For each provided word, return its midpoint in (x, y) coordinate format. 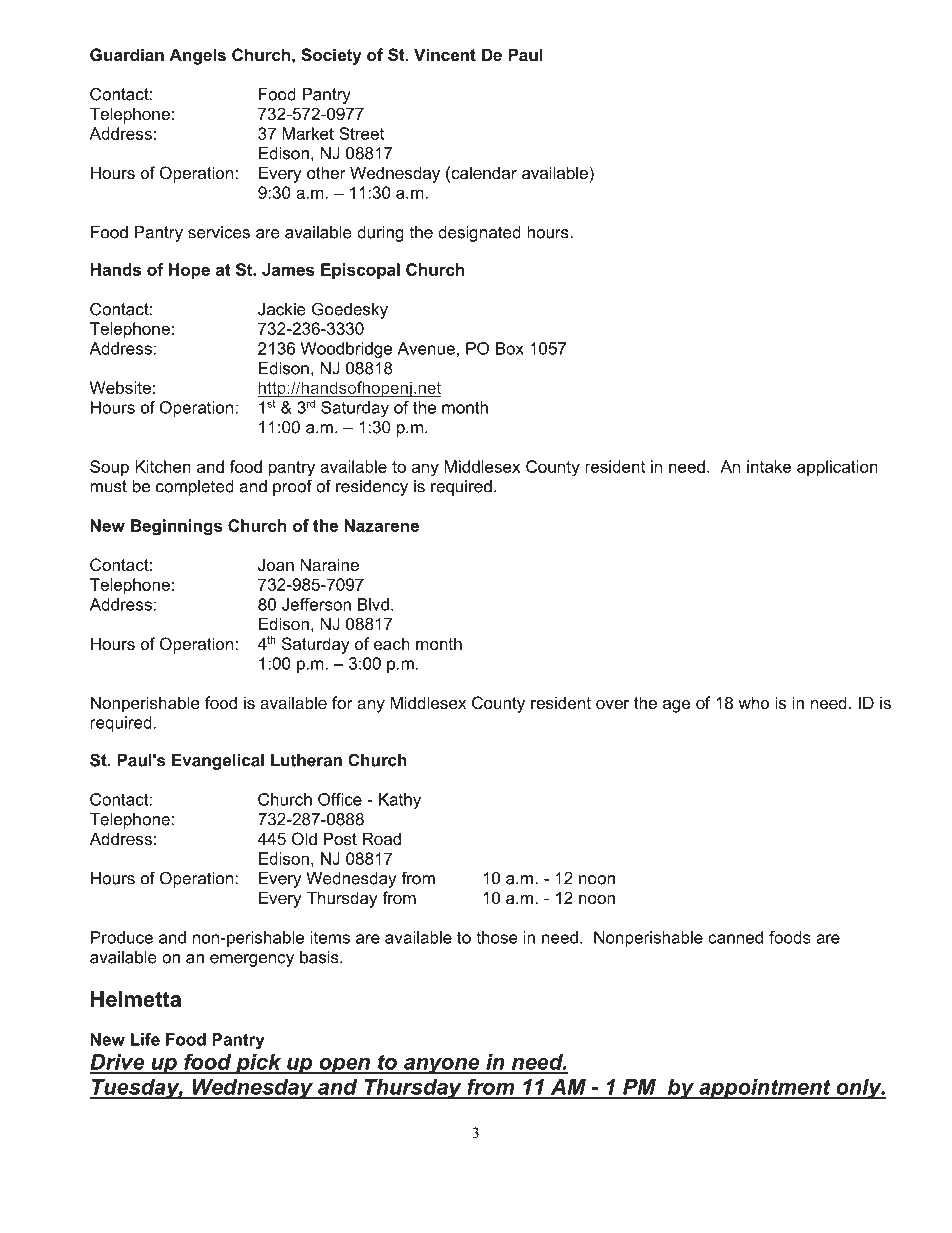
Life (145, 1039)
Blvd (373, 604)
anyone (442, 1066)
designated (479, 234)
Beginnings (176, 527)
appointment (765, 1089)
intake (769, 466)
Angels (197, 56)
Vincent (445, 54)
